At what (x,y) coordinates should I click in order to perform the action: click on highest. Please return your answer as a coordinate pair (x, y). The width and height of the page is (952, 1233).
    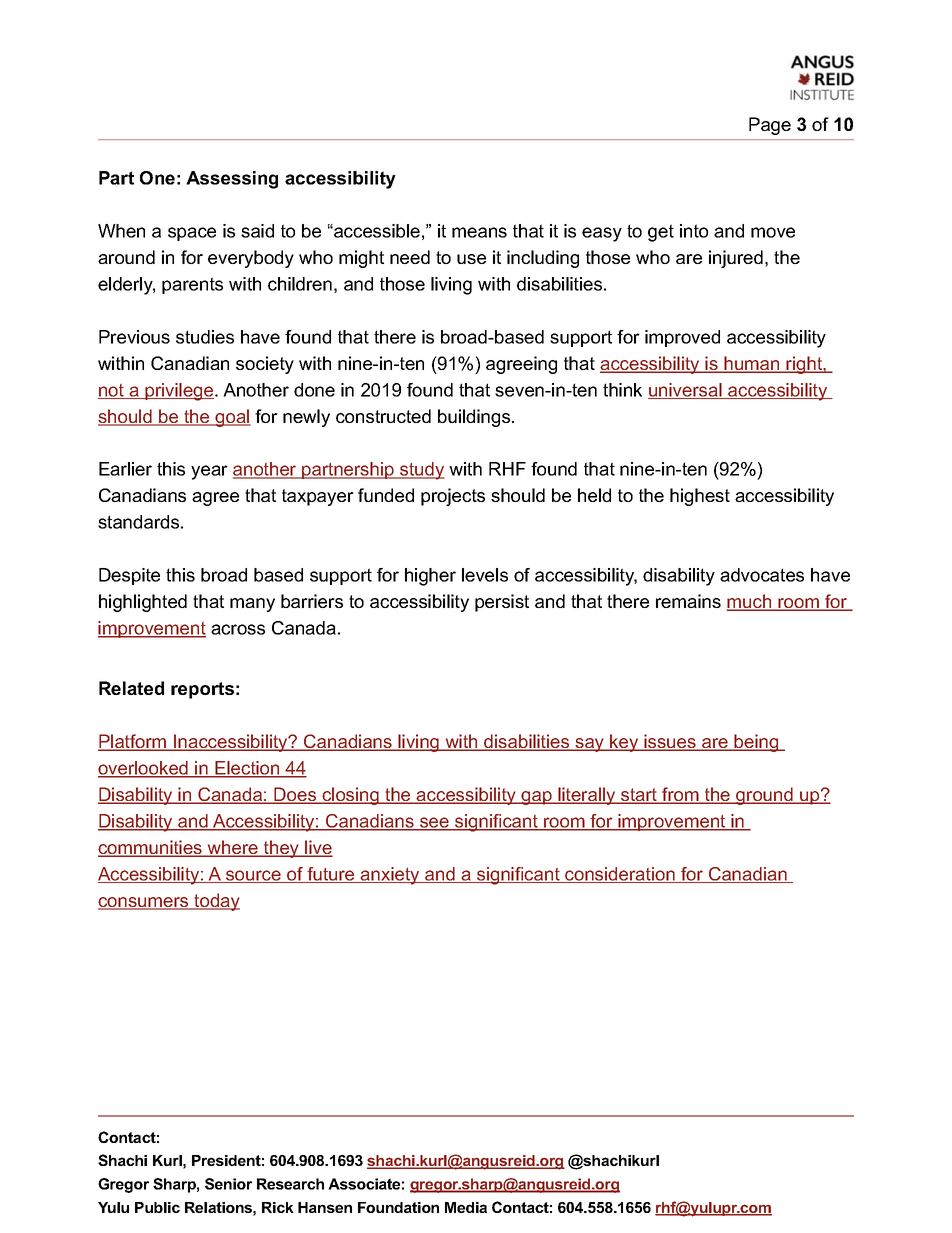
    Looking at the image, I should click on (700, 497).
